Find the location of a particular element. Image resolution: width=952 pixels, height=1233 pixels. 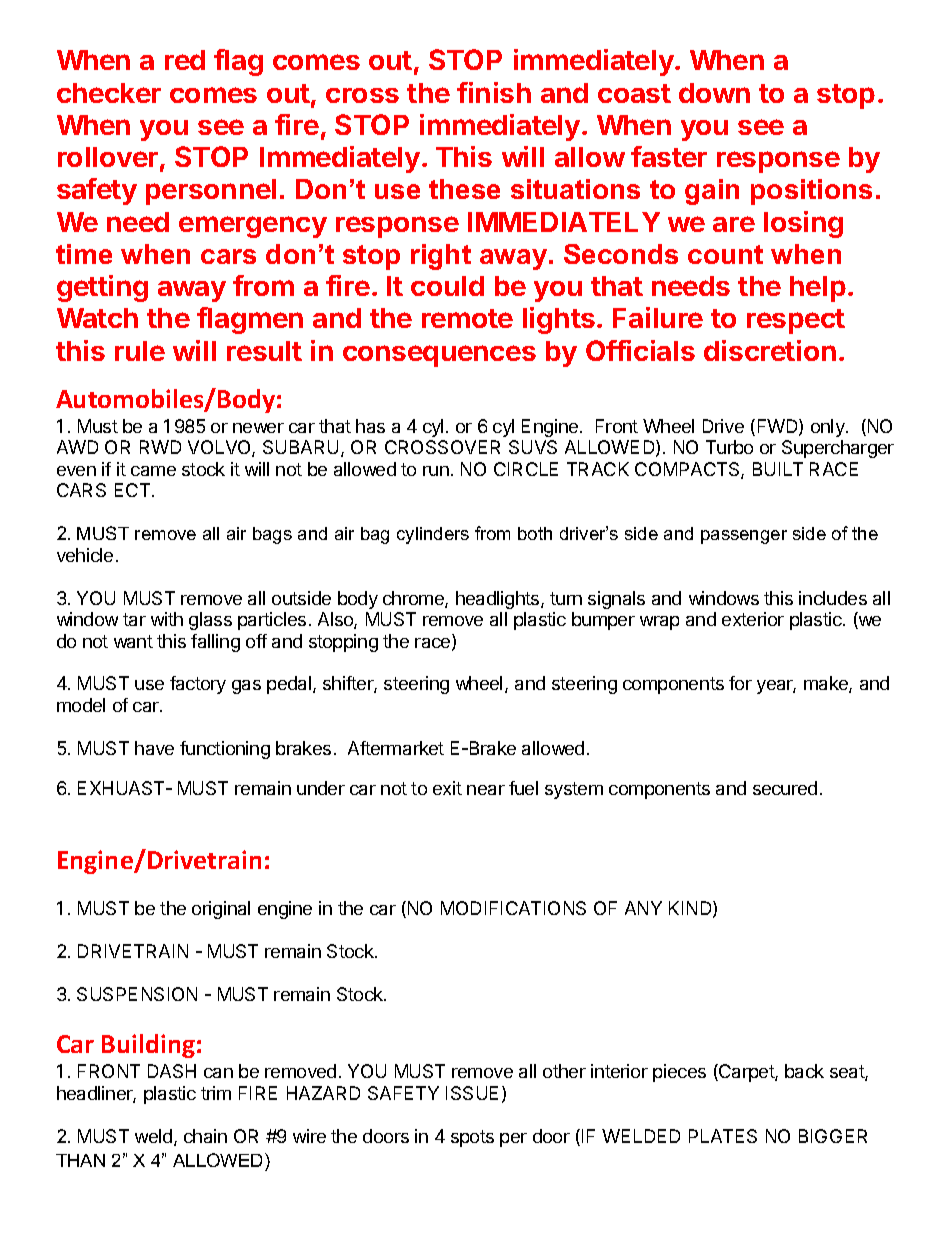

finish is located at coordinates (494, 92).
